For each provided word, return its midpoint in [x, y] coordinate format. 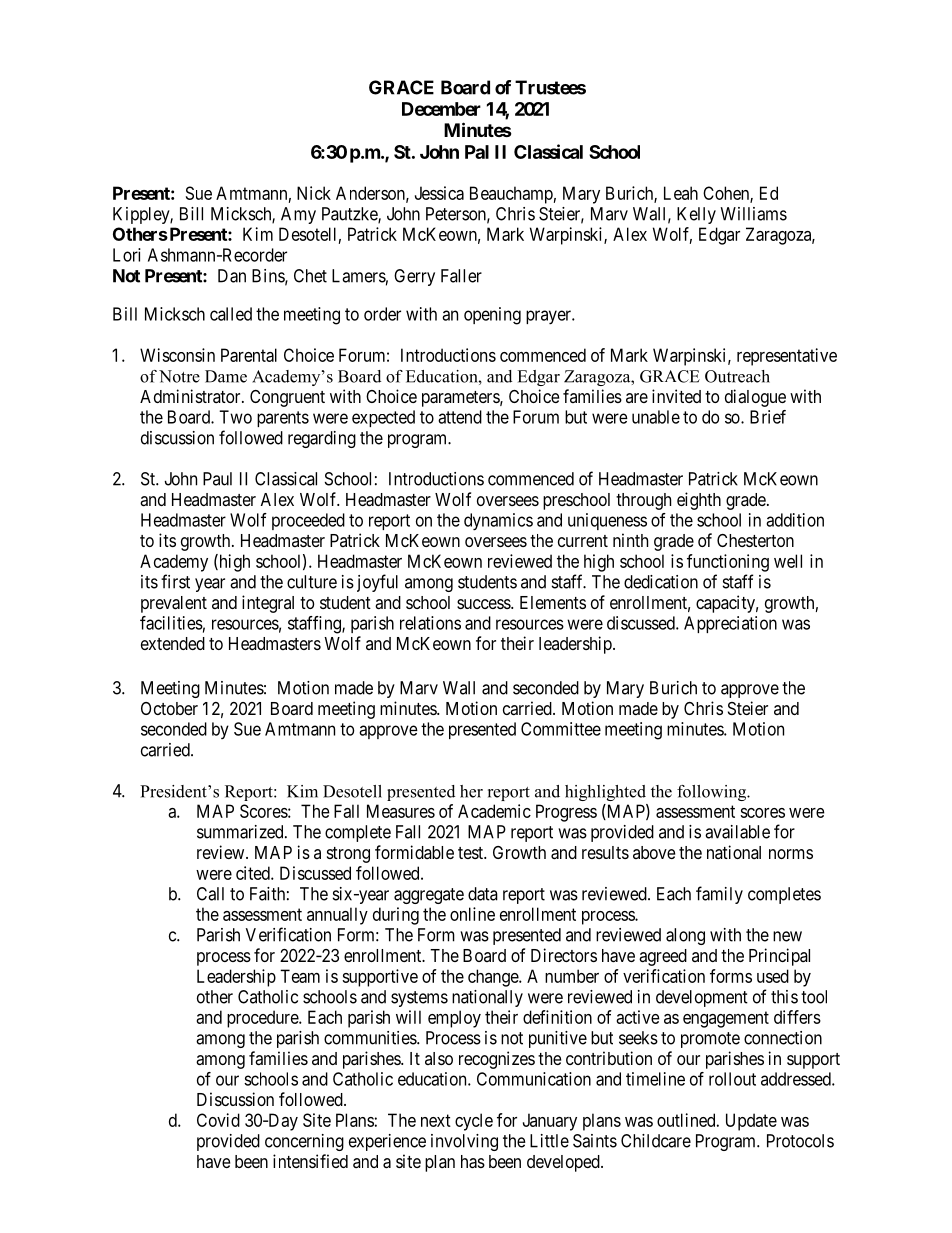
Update [751, 1122]
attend [460, 417]
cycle [474, 1122]
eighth [699, 501]
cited [254, 873]
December [441, 109]
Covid [218, 1120]
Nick [314, 193]
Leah [681, 193]
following [713, 793]
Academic [494, 811]
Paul [217, 479]
